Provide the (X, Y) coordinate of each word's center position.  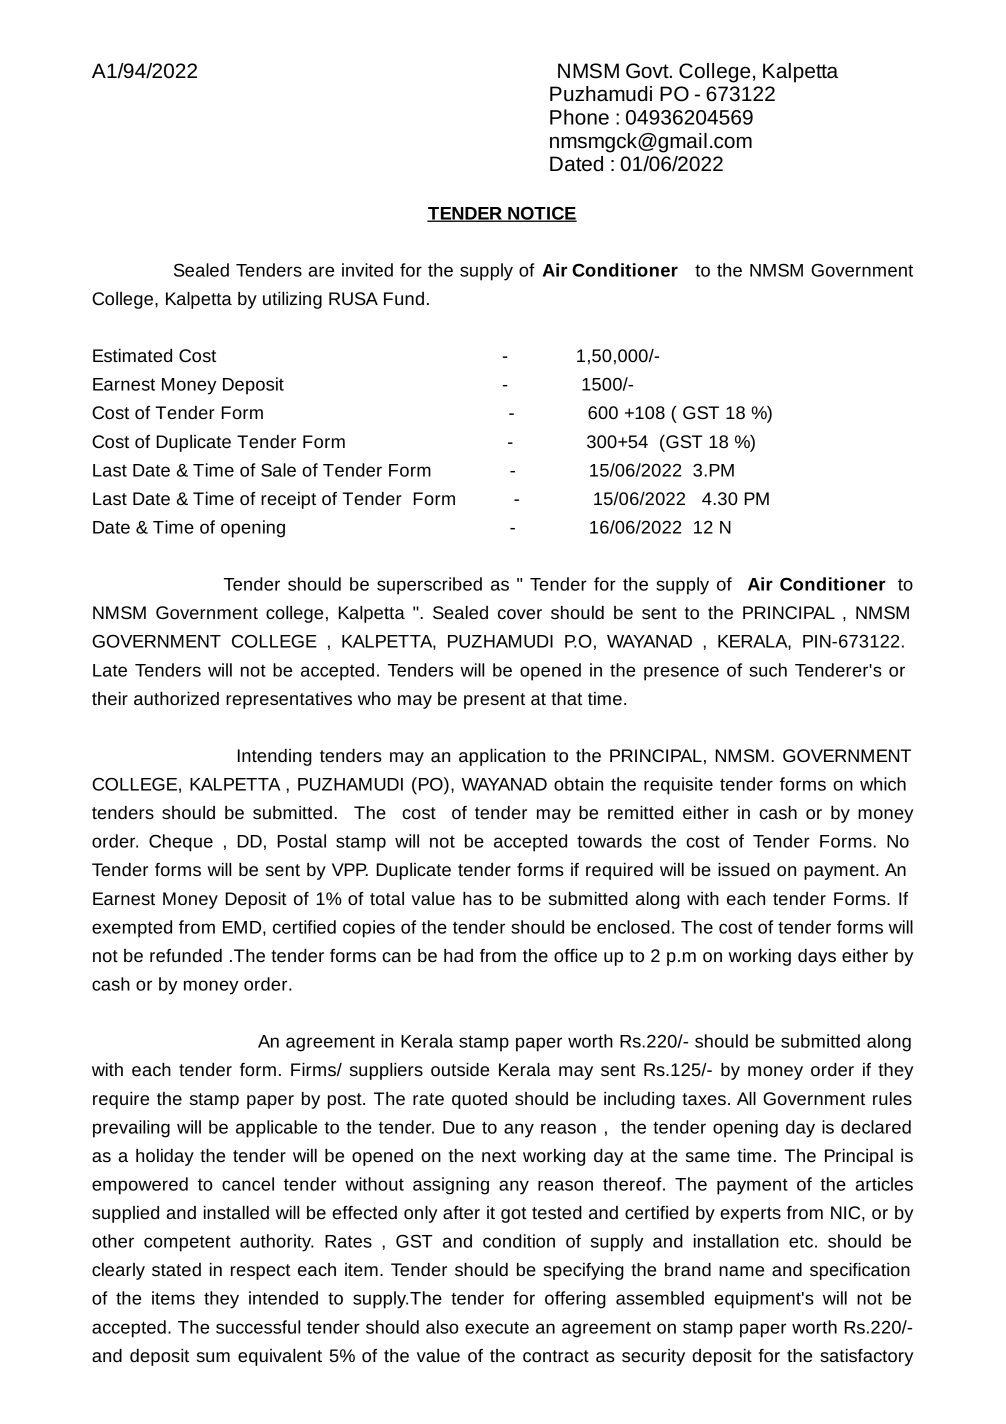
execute (497, 1327)
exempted (132, 929)
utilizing (292, 300)
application (502, 757)
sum (213, 1357)
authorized (176, 698)
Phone (579, 117)
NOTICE (541, 214)
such (768, 670)
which (883, 784)
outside (460, 1069)
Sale (278, 470)
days (817, 957)
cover (520, 614)
